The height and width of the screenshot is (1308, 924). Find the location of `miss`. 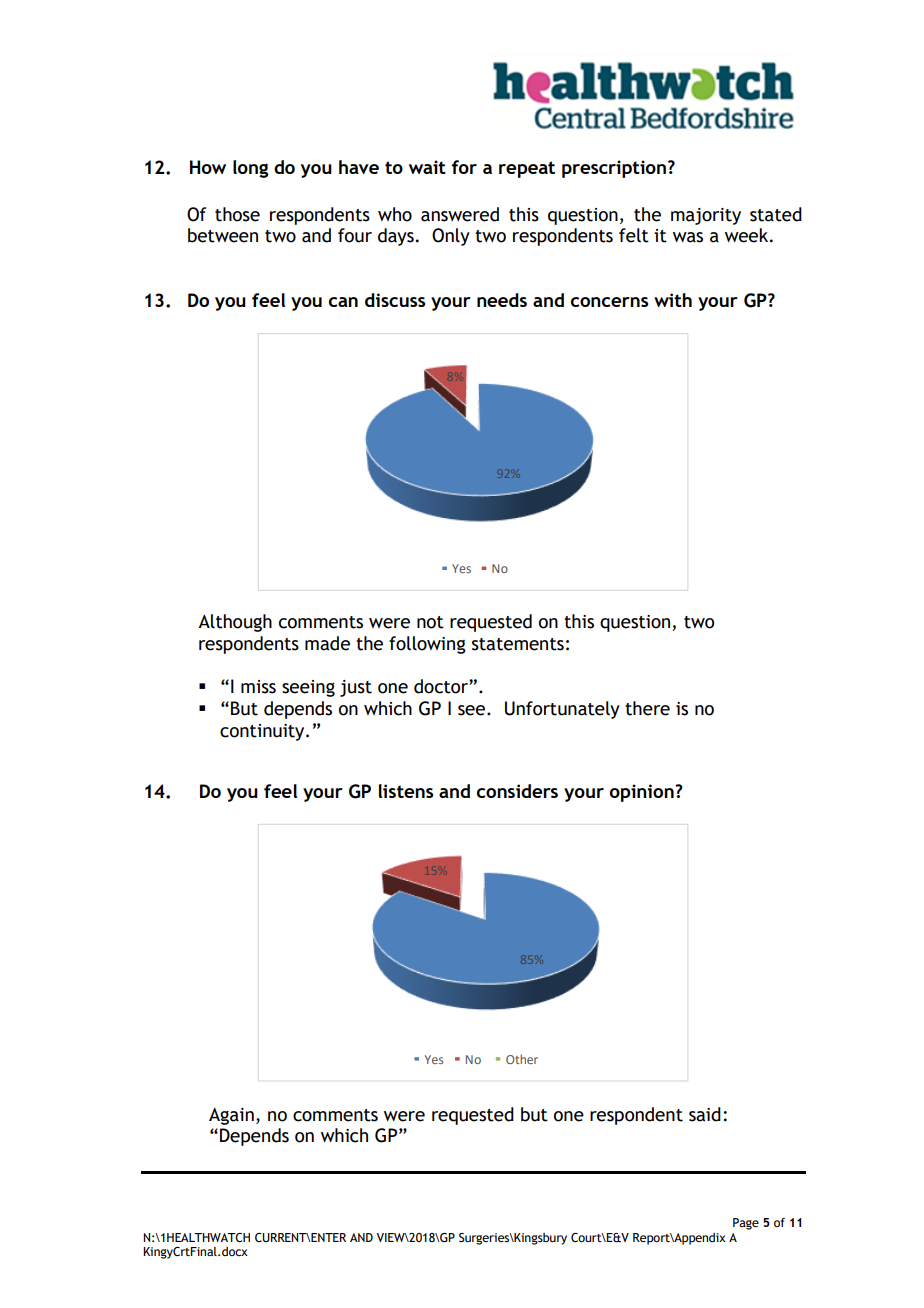

miss is located at coordinates (258, 687).
